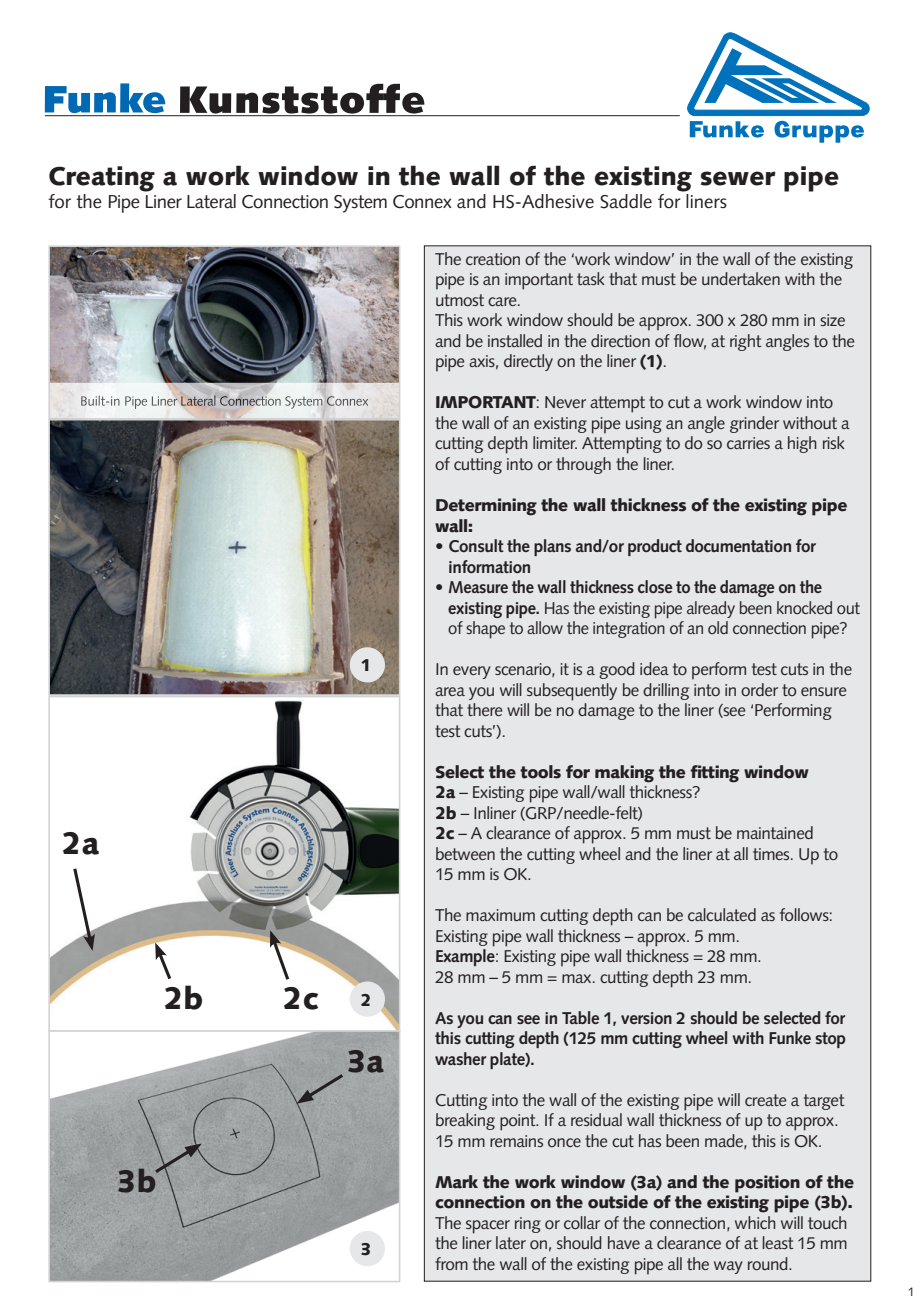  Describe the element at coordinates (738, 178) in the screenshot. I see `sewer` at that location.
